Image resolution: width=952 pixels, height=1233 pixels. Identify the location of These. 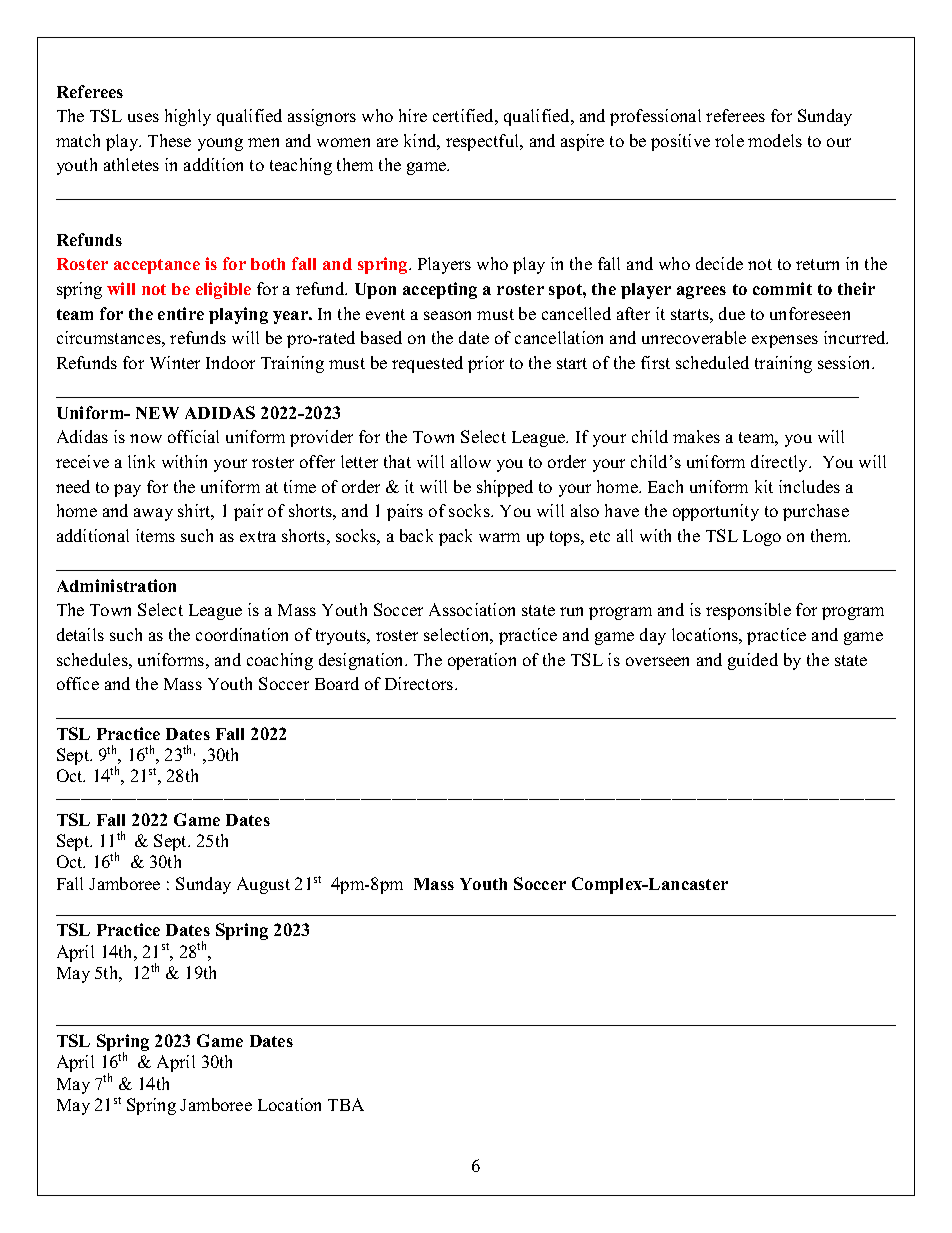
(169, 140).
